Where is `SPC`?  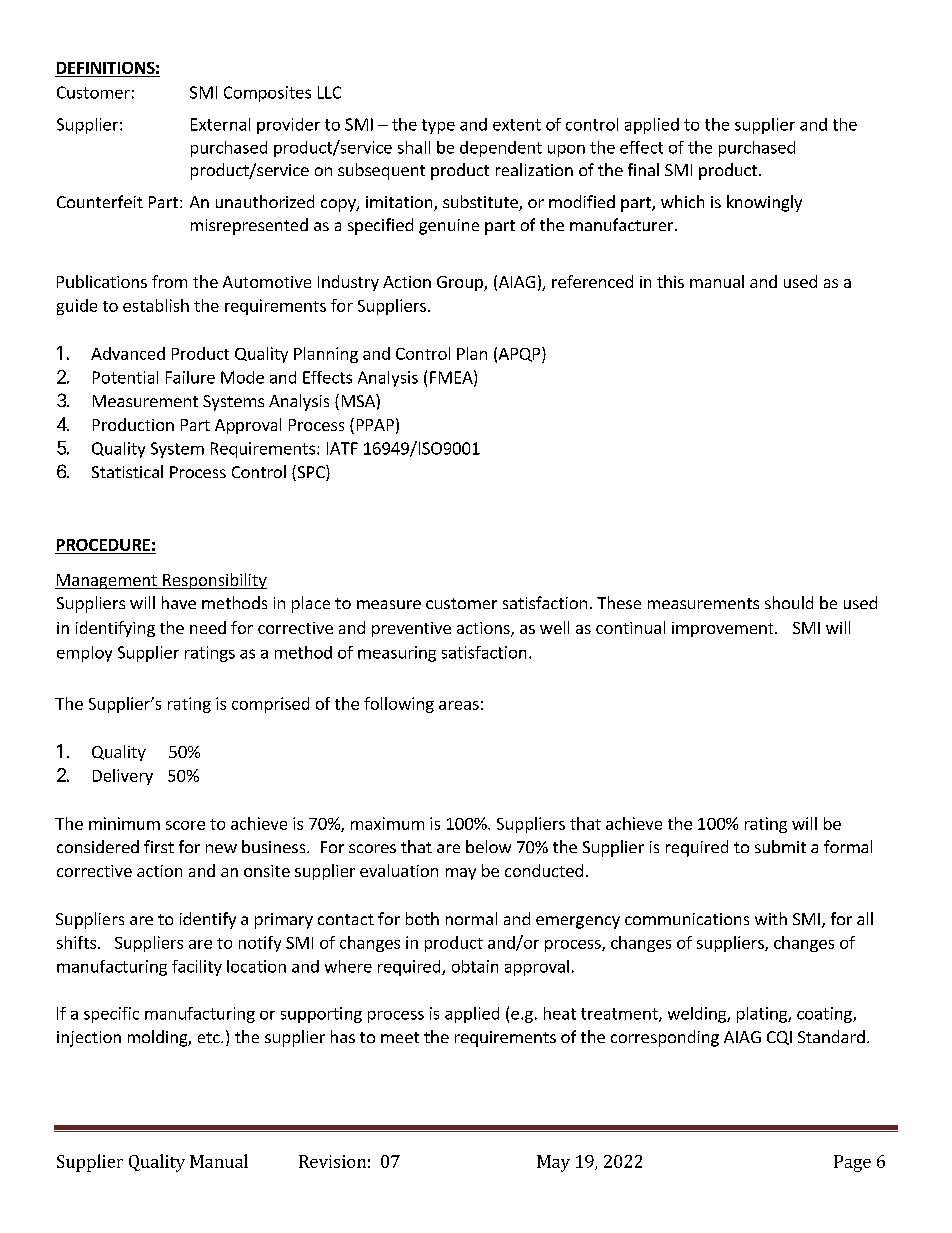
SPC is located at coordinates (311, 473).
